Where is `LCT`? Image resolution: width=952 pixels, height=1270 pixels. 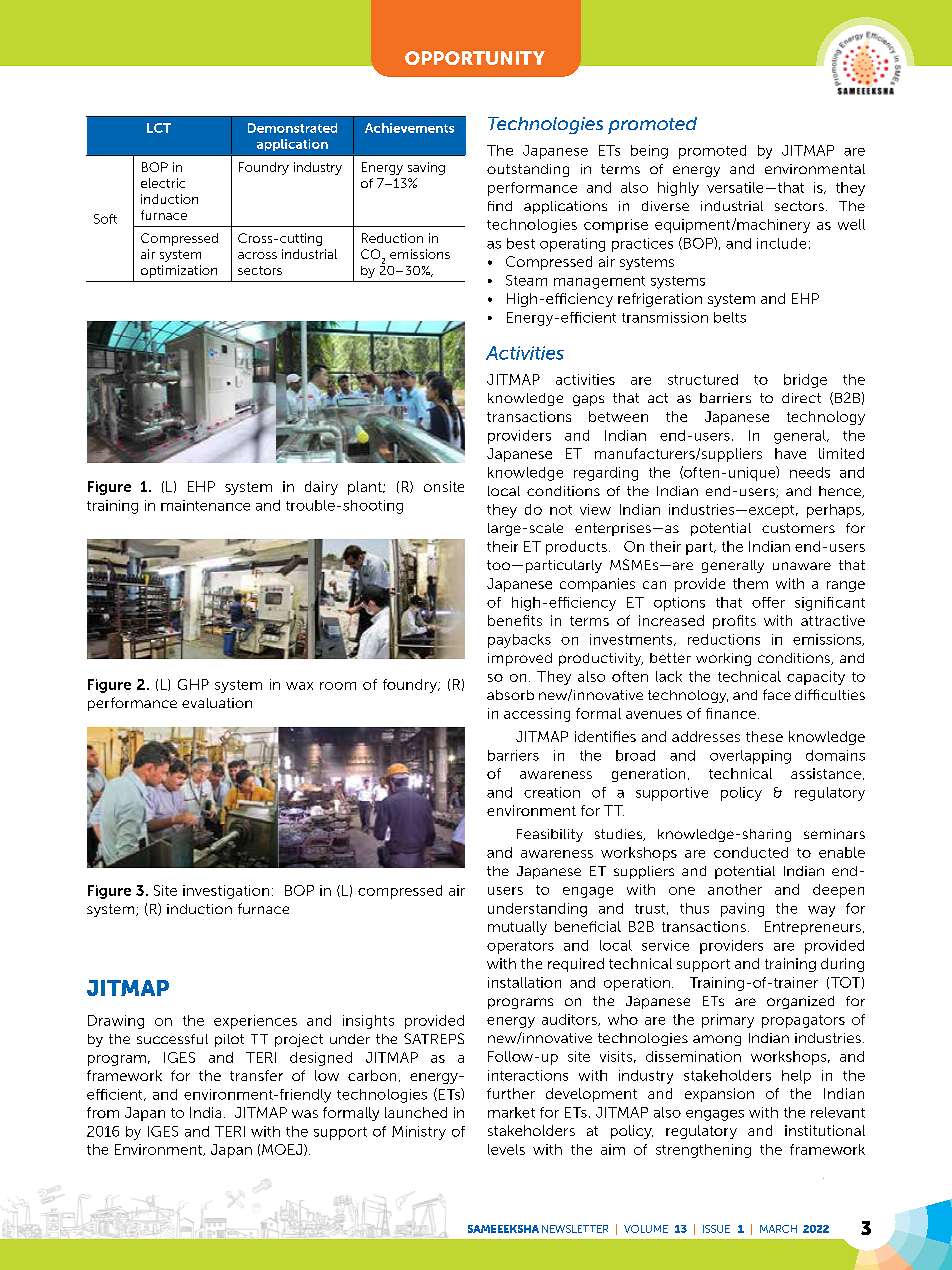
LCT is located at coordinates (159, 128).
